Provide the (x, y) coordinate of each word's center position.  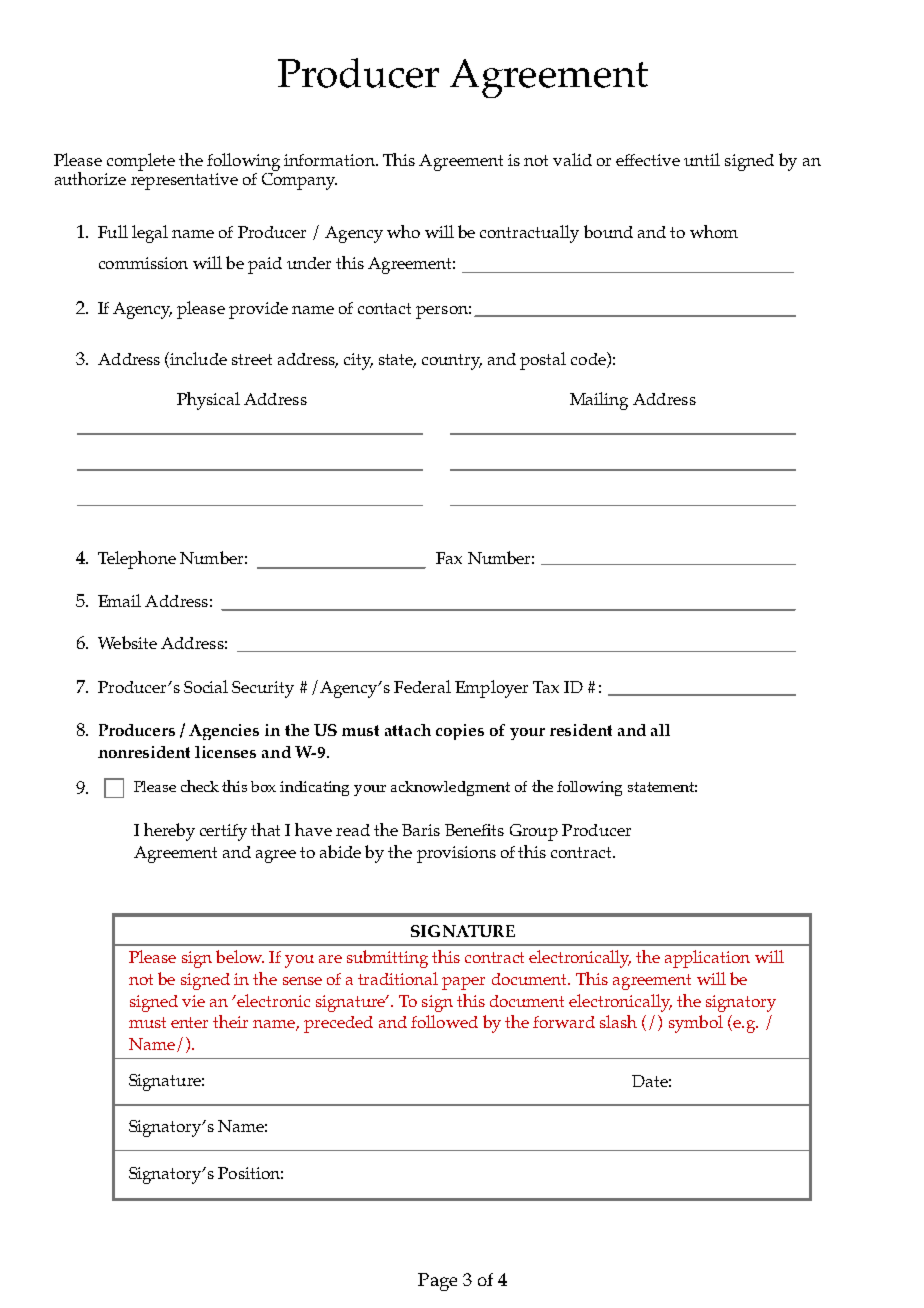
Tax (546, 687)
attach (408, 730)
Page (437, 1282)
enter (189, 1022)
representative (184, 180)
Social (206, 686)
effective (648, 160)
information (330, 160)
